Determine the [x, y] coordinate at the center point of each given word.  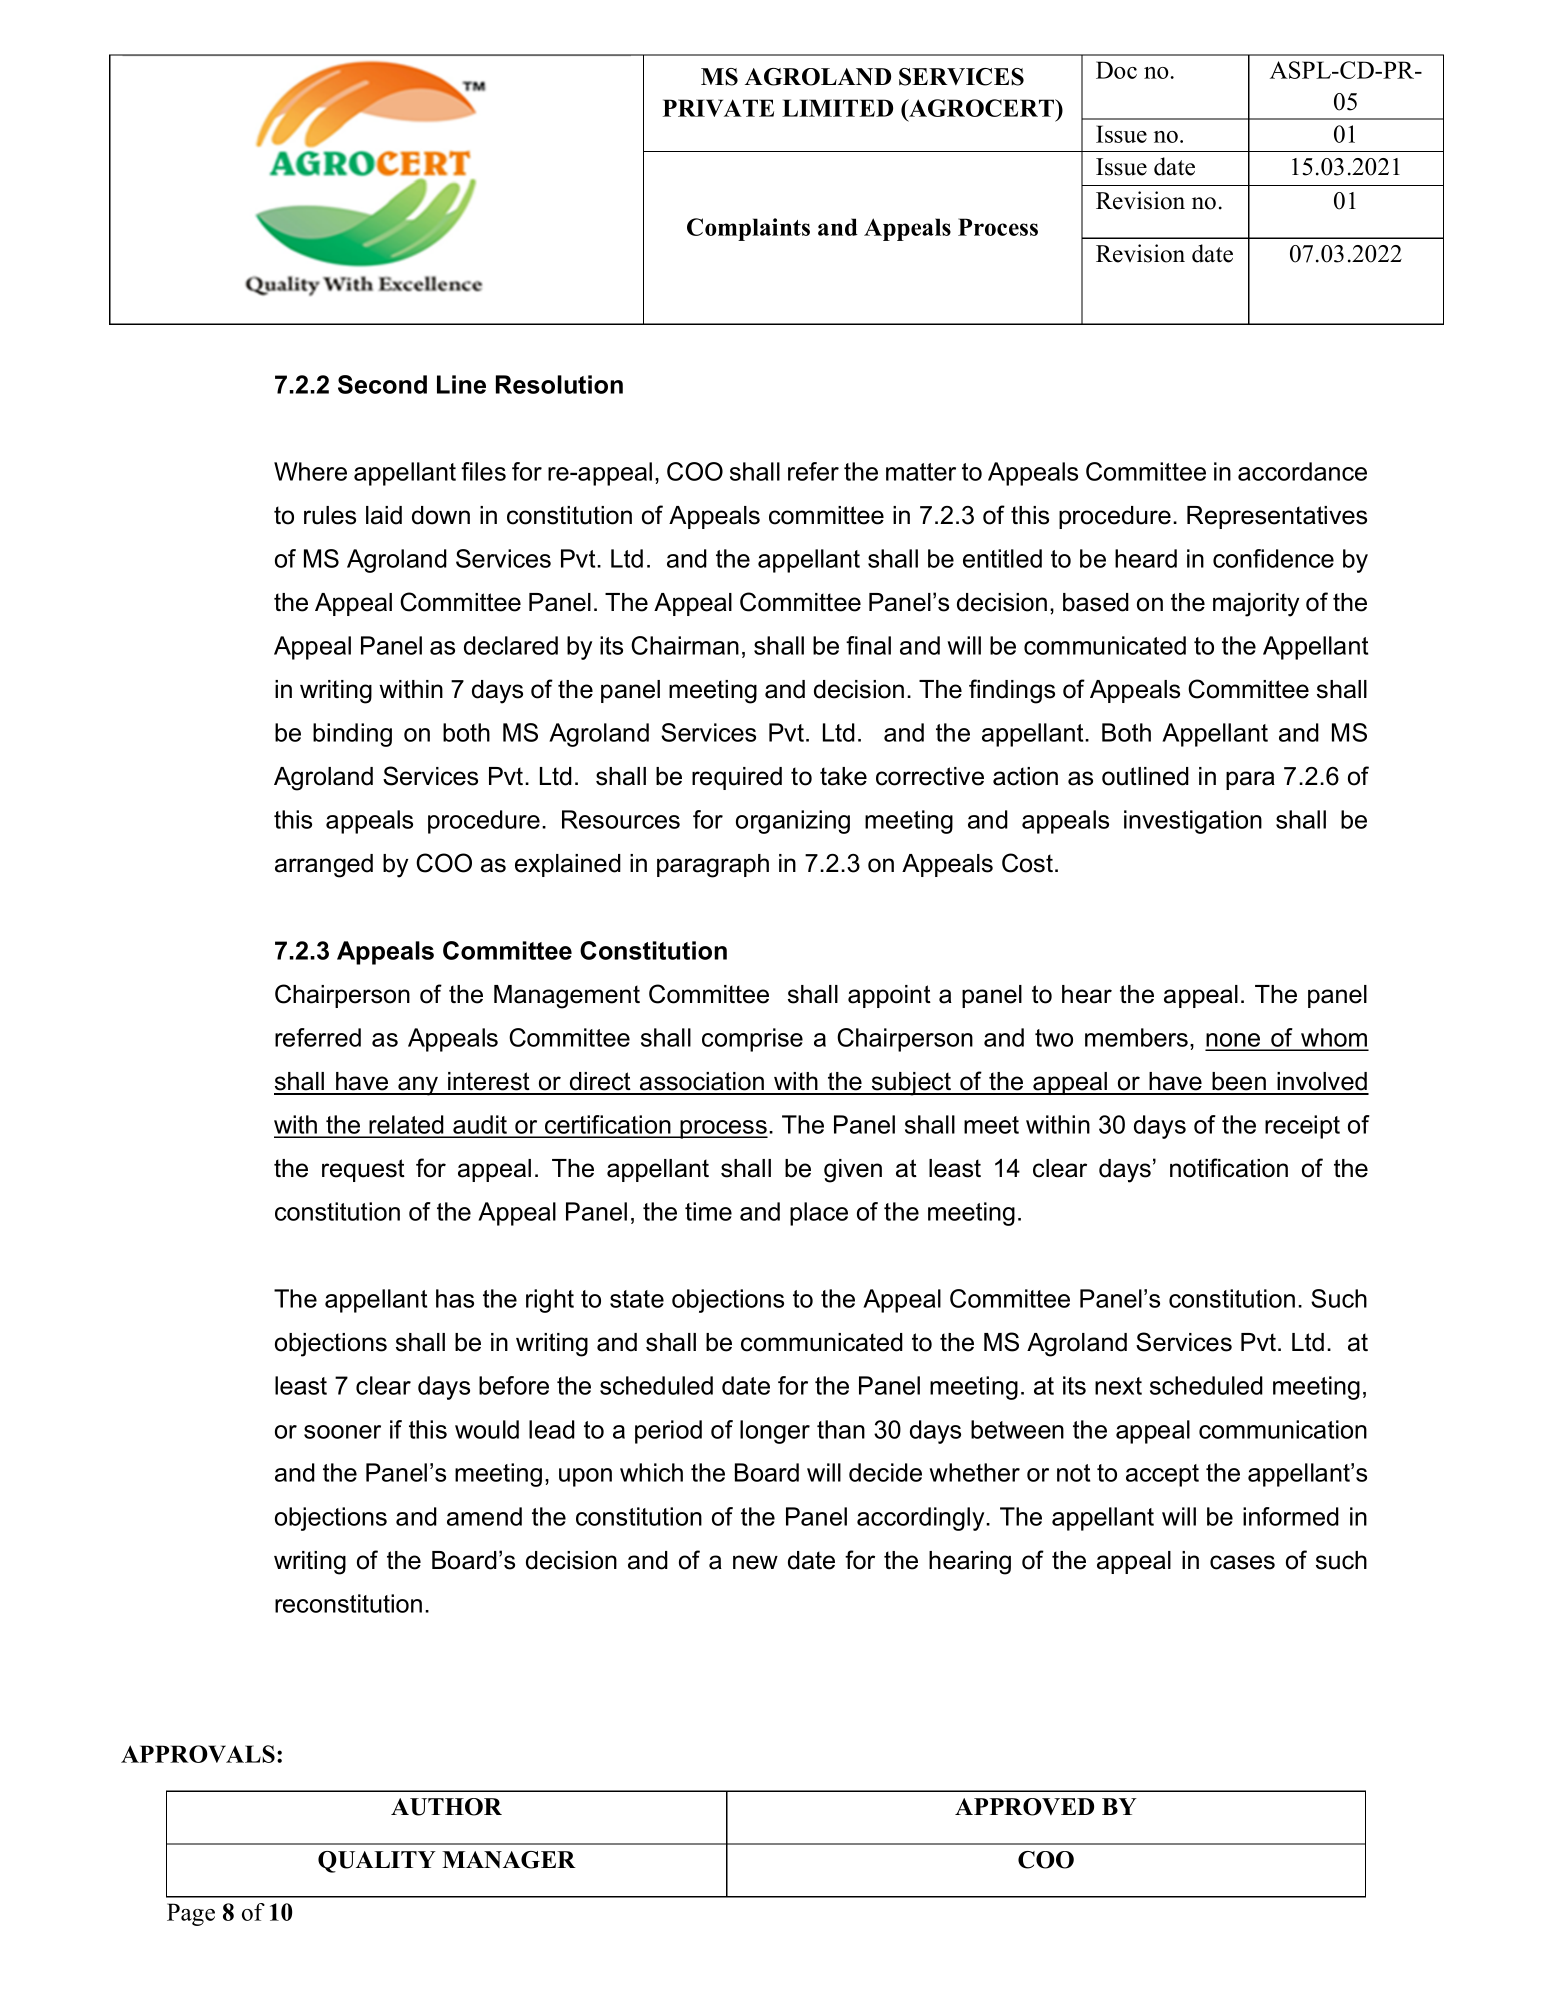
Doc [1116, 70]
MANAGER [509, 1860]
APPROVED [1024, 1807]
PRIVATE [718, 108]
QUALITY [377, 1862]
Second [382, 384]
